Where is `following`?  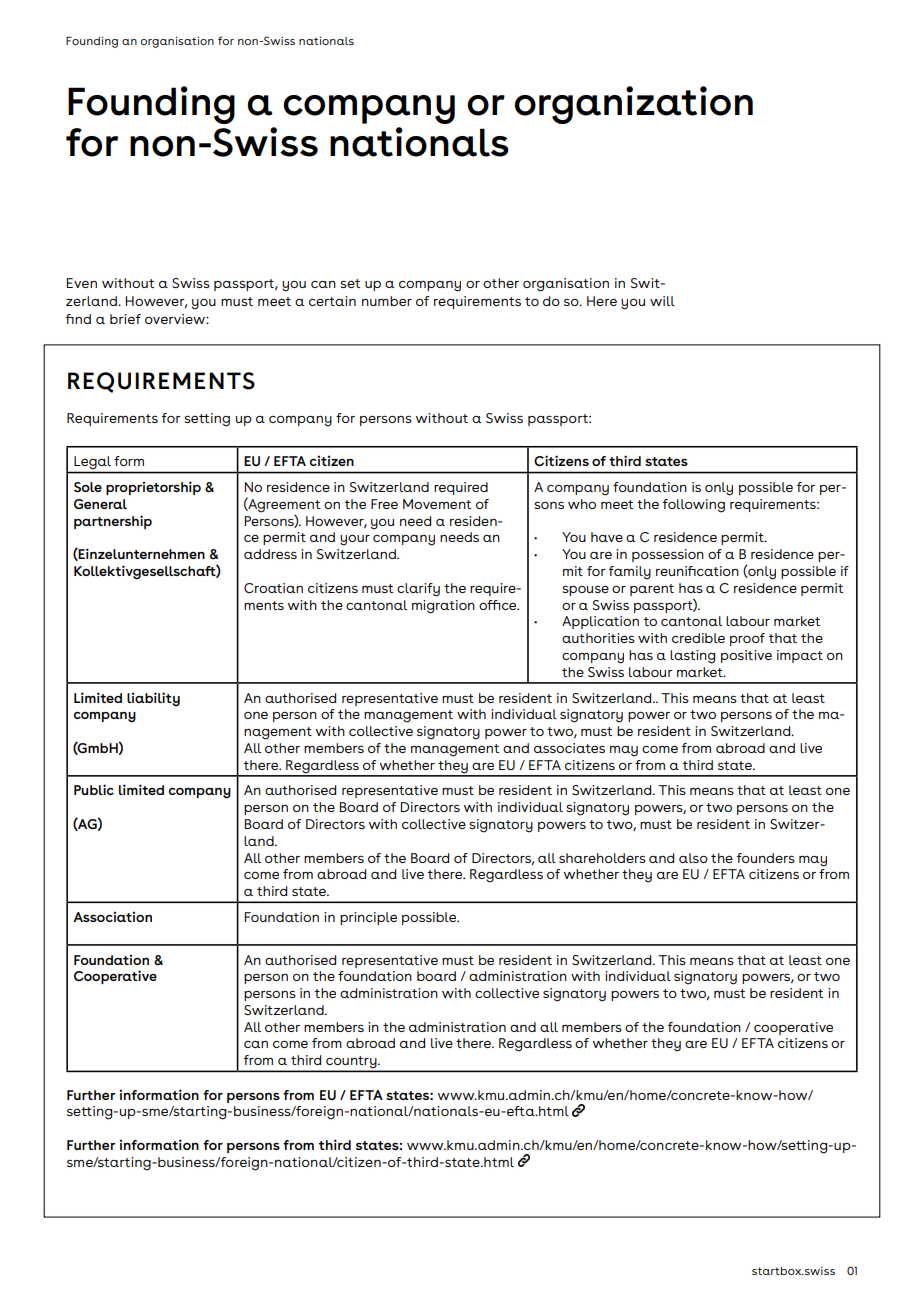
following is located at coordinates (694, 506).
